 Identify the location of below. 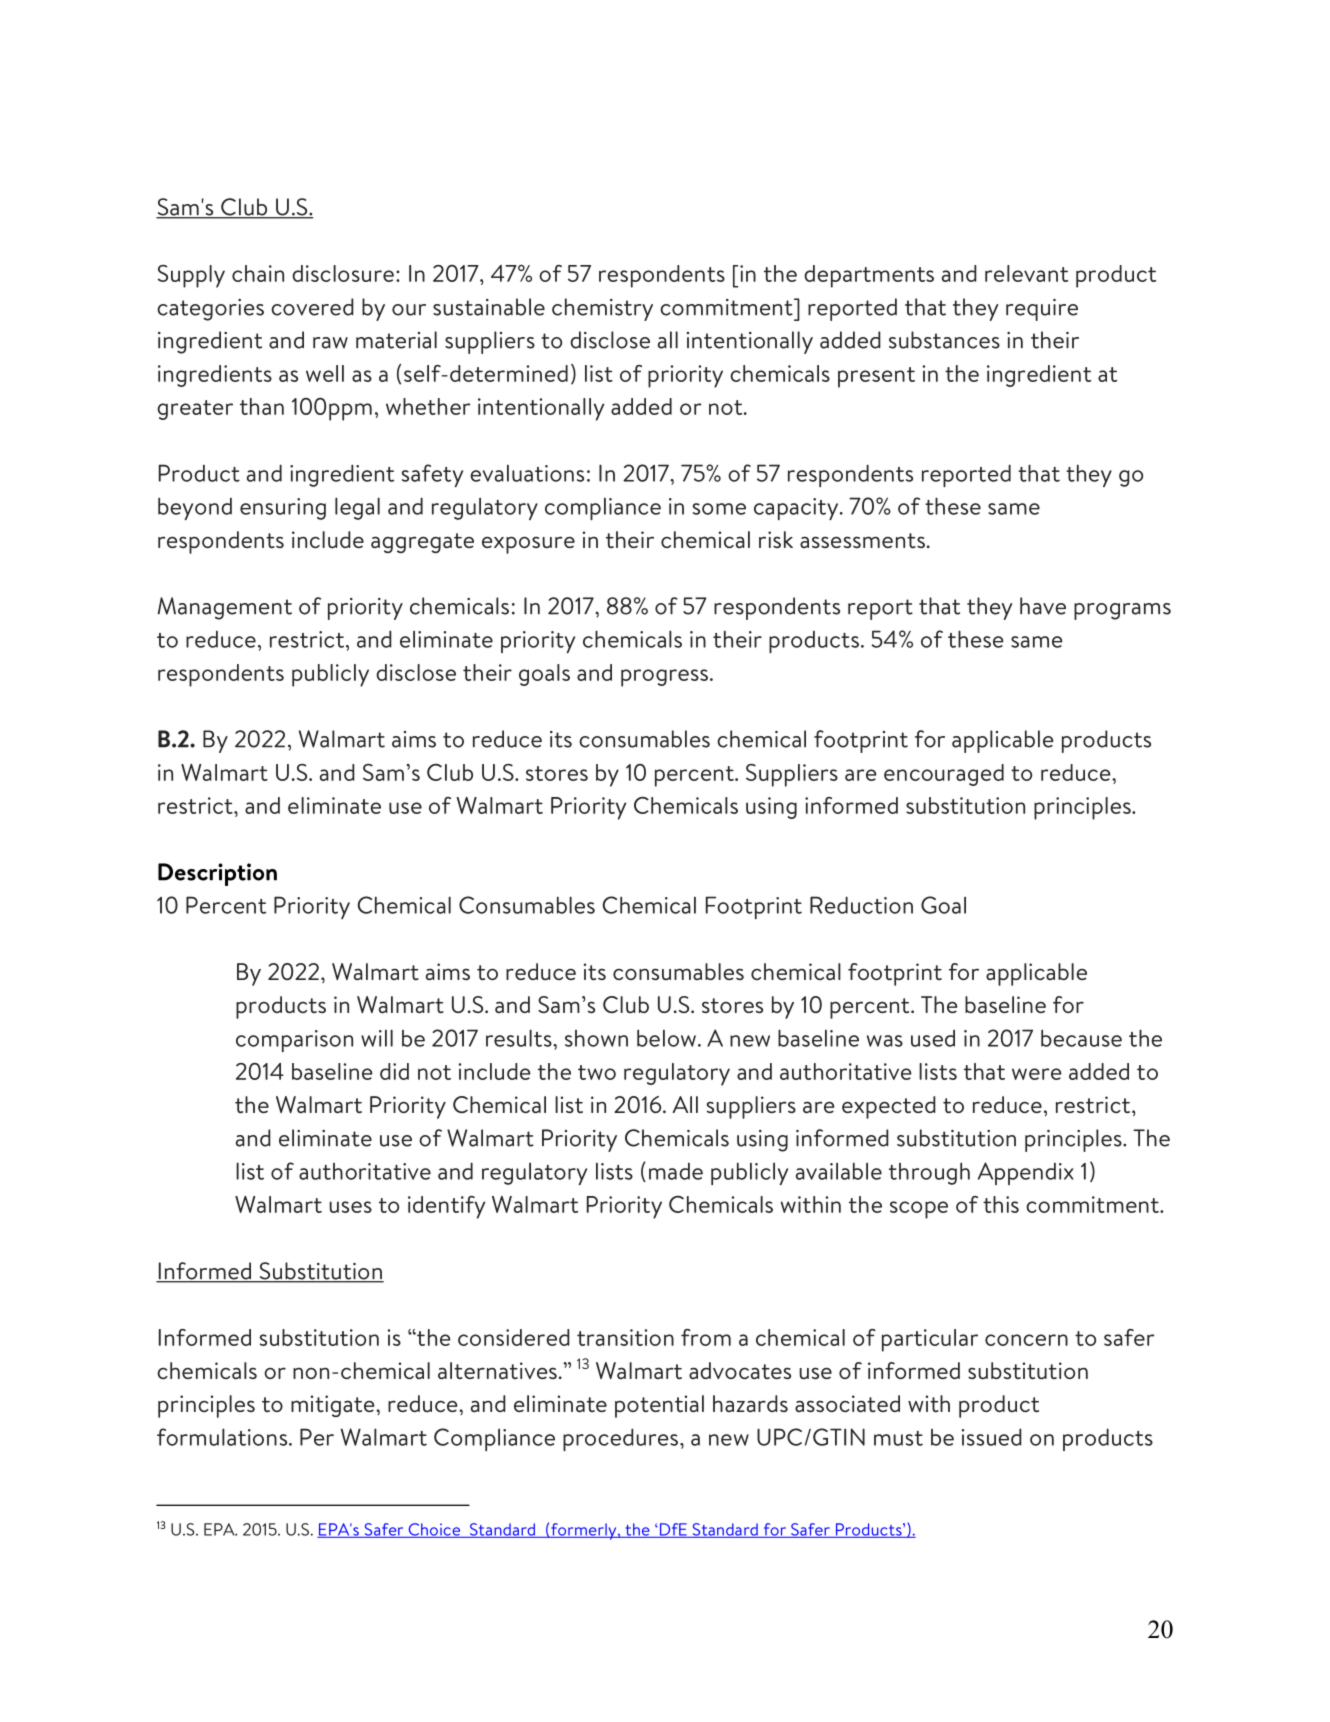
(666, 1038).
